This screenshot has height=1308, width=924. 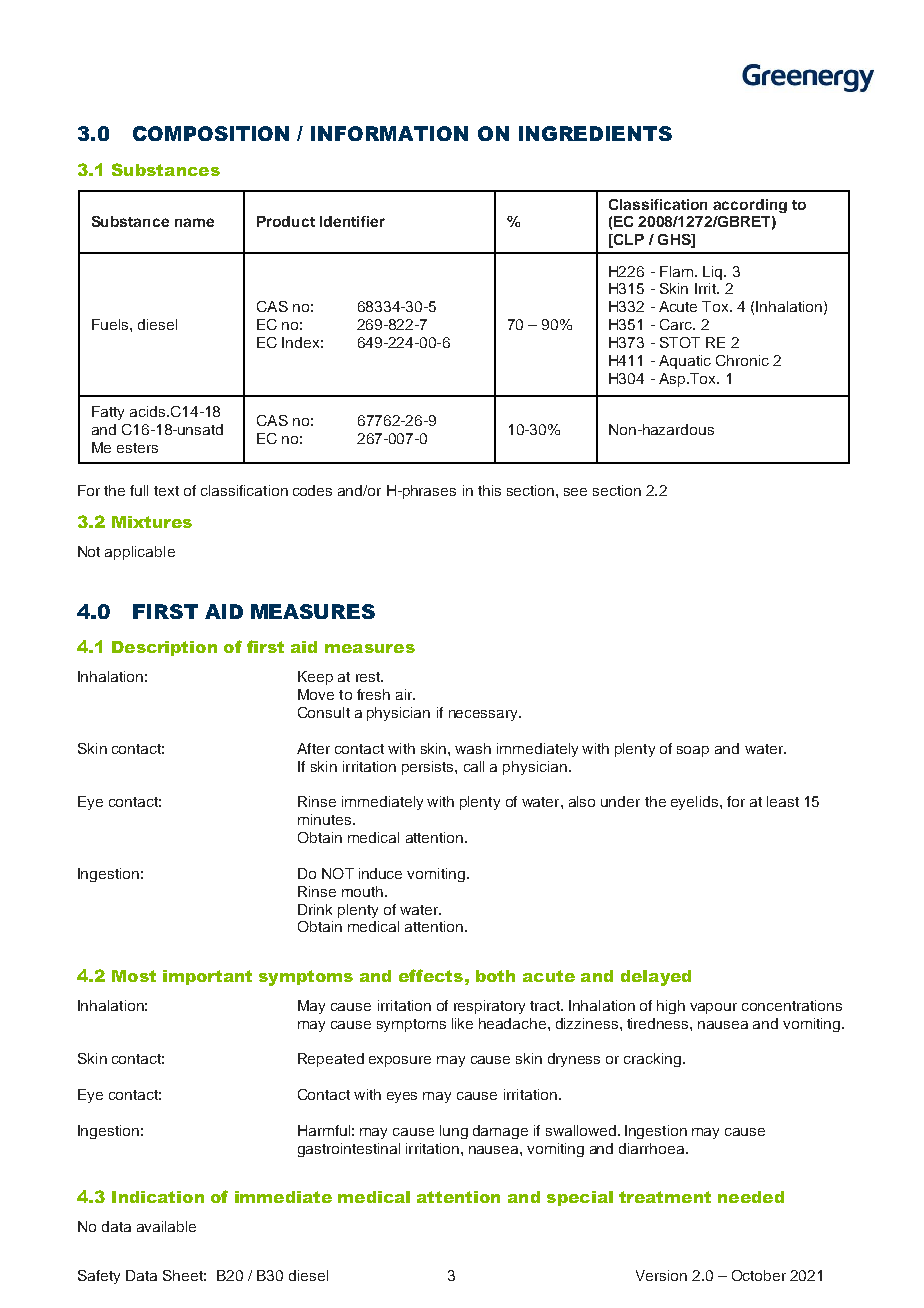 What do you see at coordinates (211, 133) in the screenshot?
I see `COMPOSITION` at bounding box center [211, 133].
